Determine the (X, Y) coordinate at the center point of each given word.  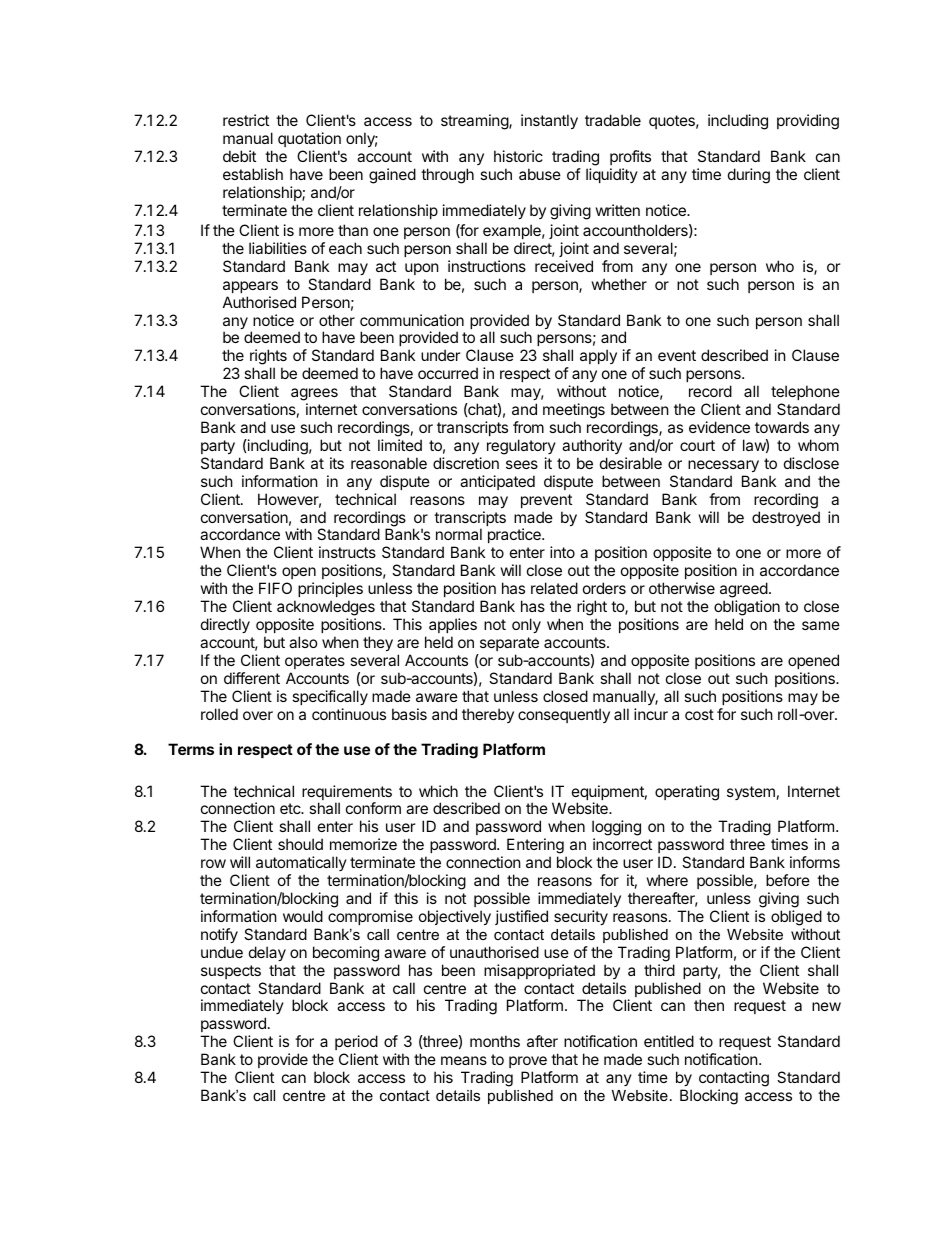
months (495, 1041)
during (749, 176)
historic (518, 156)
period (356, 1042)
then (709, 1005)
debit (239, 156)
